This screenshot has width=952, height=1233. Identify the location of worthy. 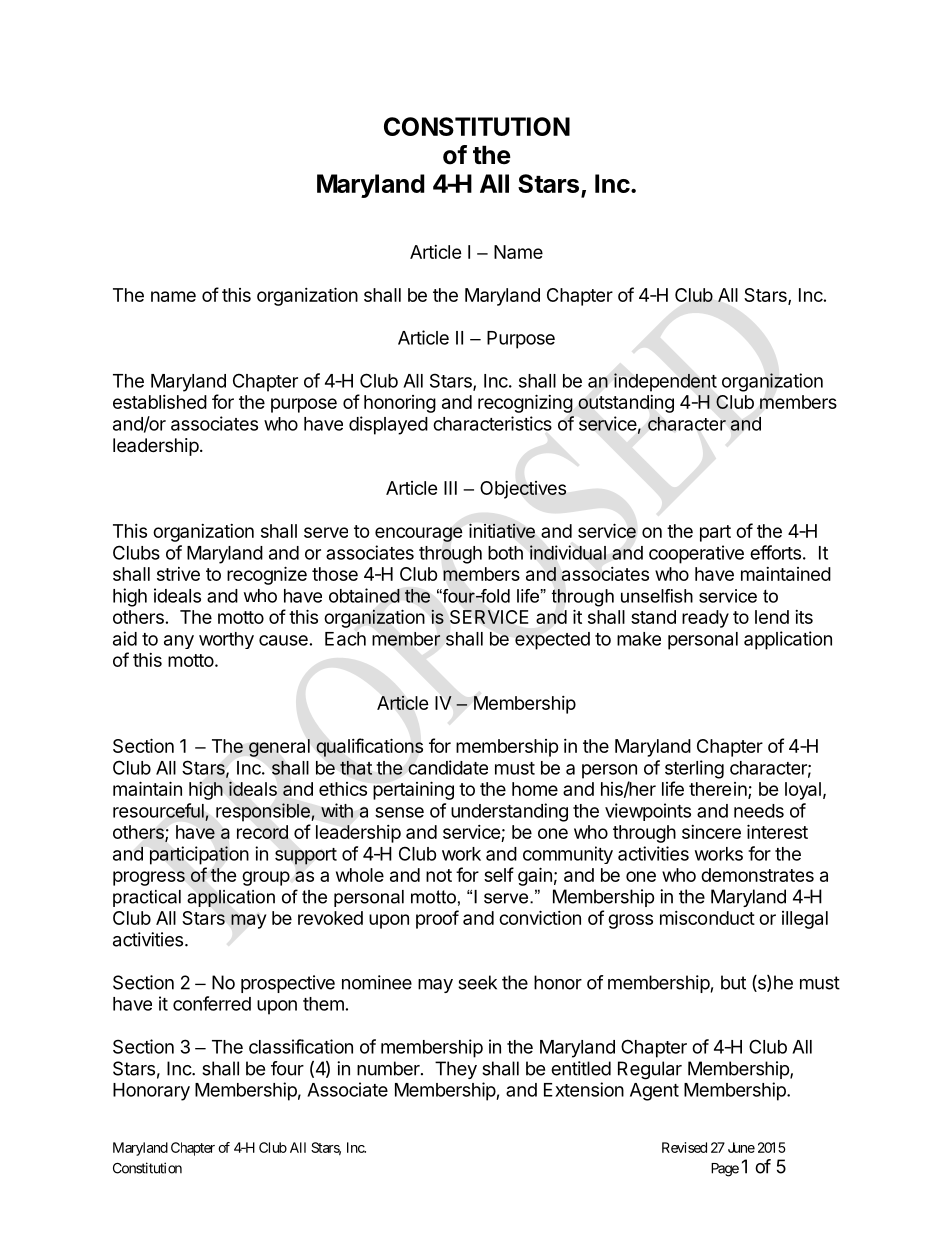
(226, 640).
